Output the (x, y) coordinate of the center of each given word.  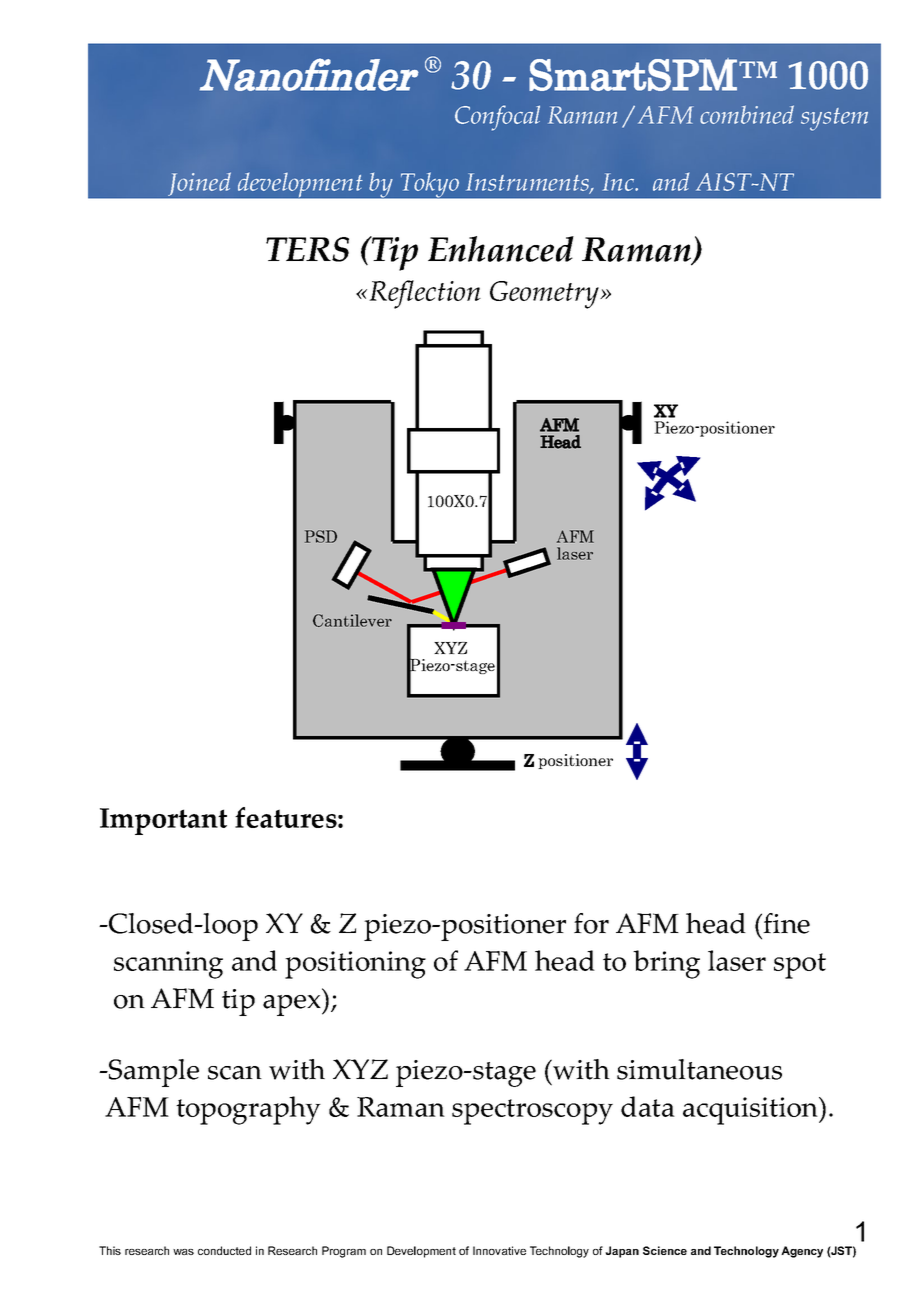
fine (786, 923)
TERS (307, 249)
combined (747, 114)
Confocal (497, 118)
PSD (321, 536)
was (183, 1252)
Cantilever (352, 620)
